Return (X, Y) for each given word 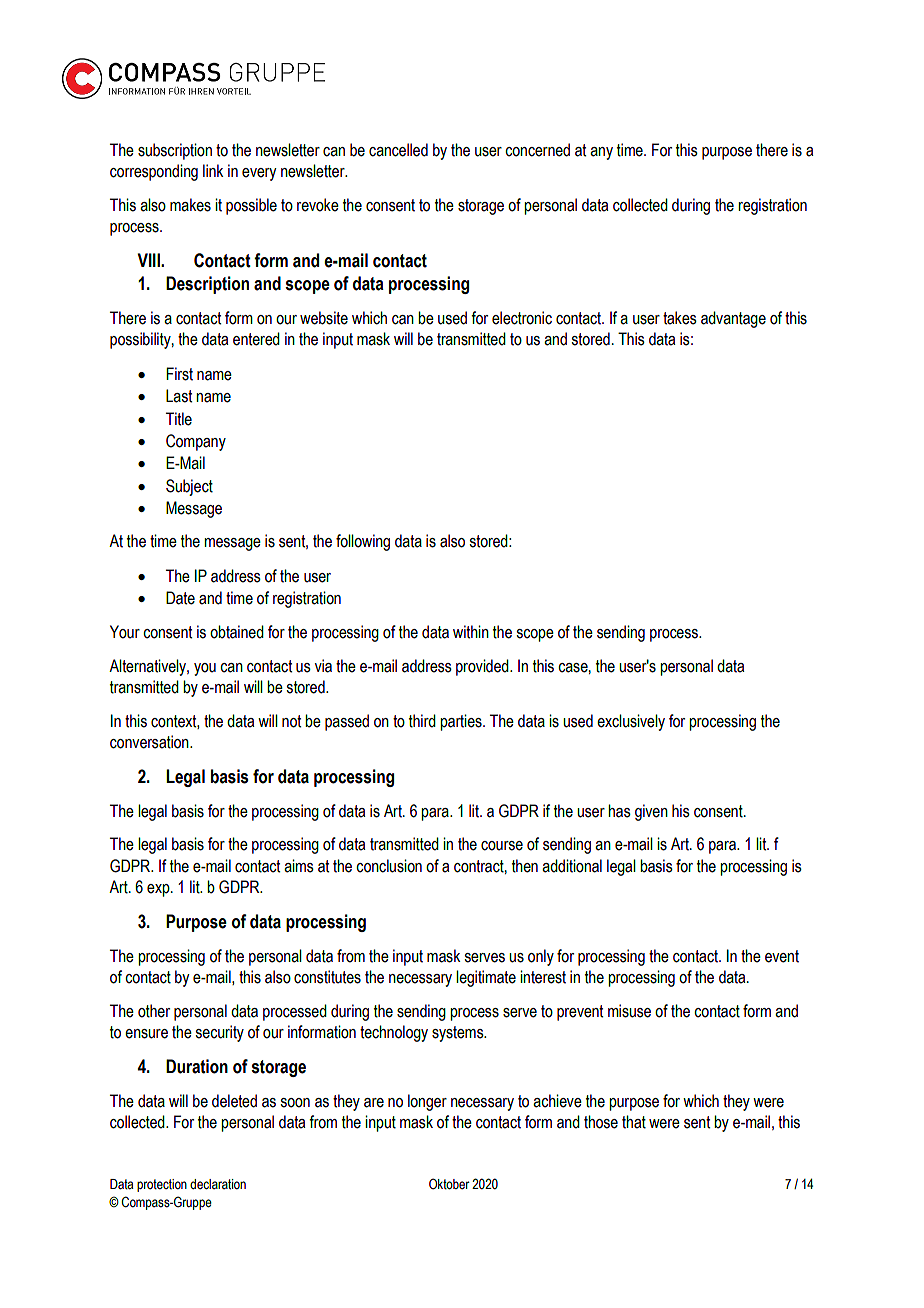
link (213, 170)
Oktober (449, 1184)
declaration (218, 1184)
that (634, 1122)
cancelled (398, 150)
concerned (537, 150)
